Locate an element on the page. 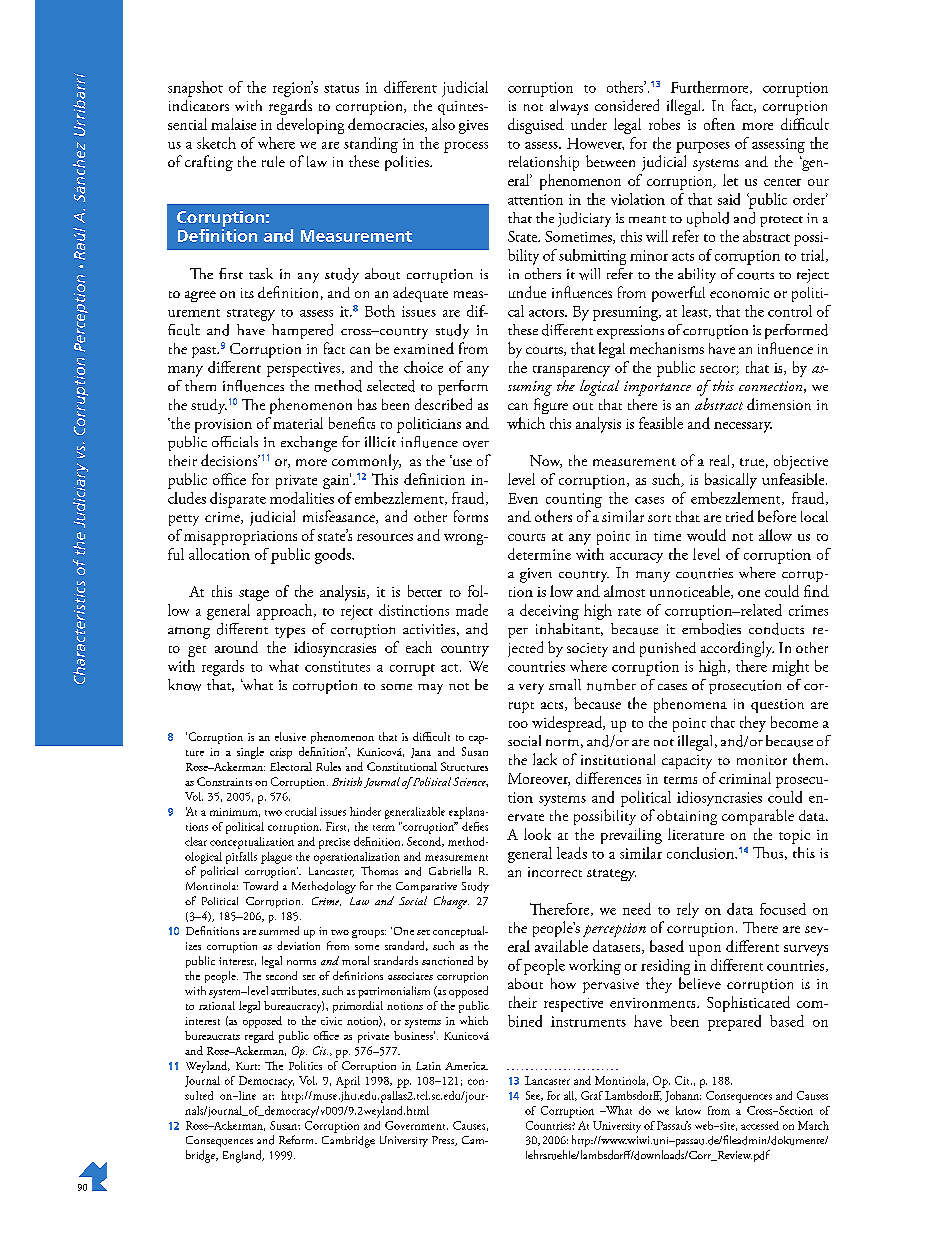 This document has width=952, height=1233. developing is located at coordinates (310, 126).
